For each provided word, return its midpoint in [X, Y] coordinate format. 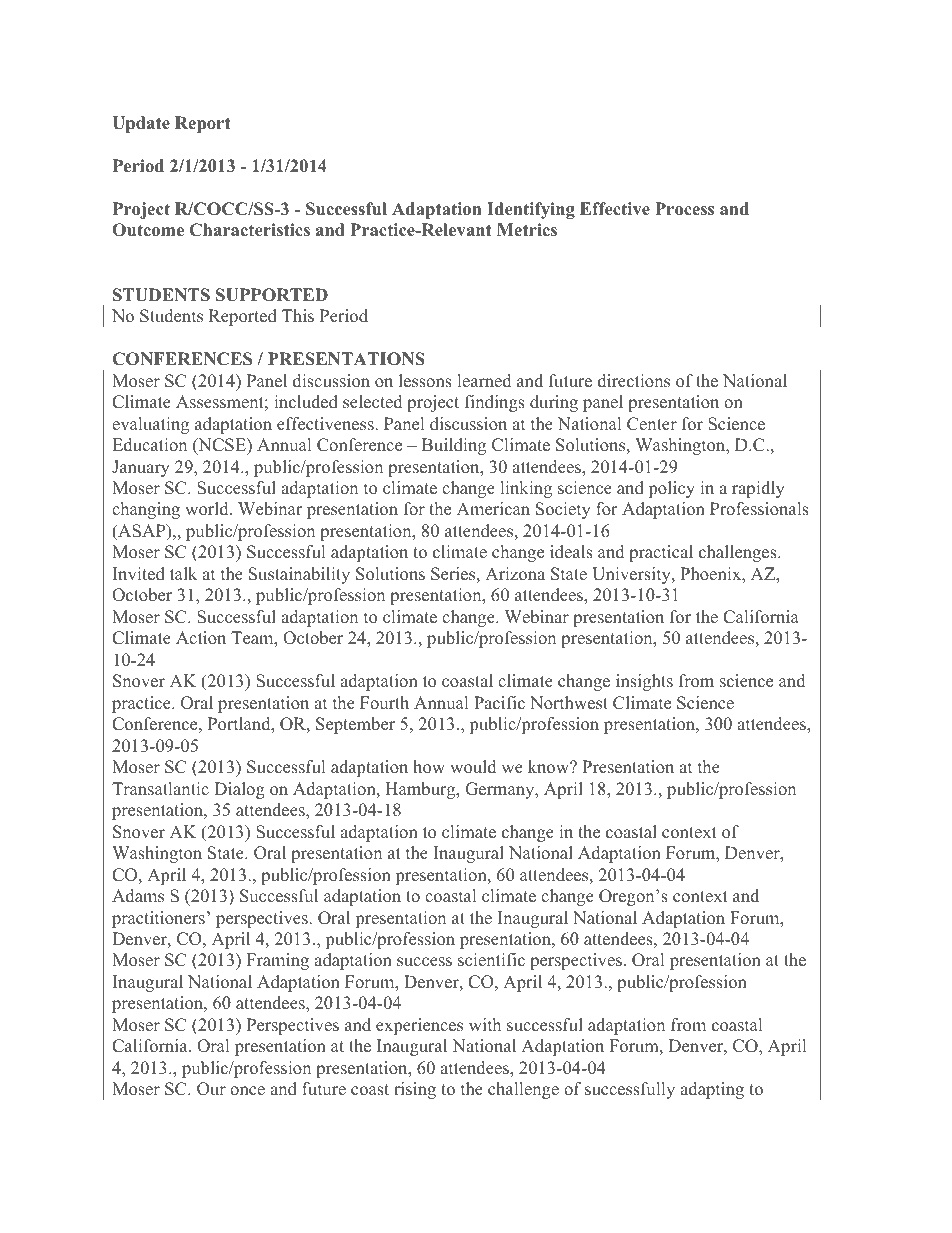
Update [141, 124]
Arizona [515, 574]
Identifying [531, 210]
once [247, 1091]
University [632, 575]
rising [415, 1090]
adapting [712, 1090]
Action [201, 638]
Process [684, 209]
